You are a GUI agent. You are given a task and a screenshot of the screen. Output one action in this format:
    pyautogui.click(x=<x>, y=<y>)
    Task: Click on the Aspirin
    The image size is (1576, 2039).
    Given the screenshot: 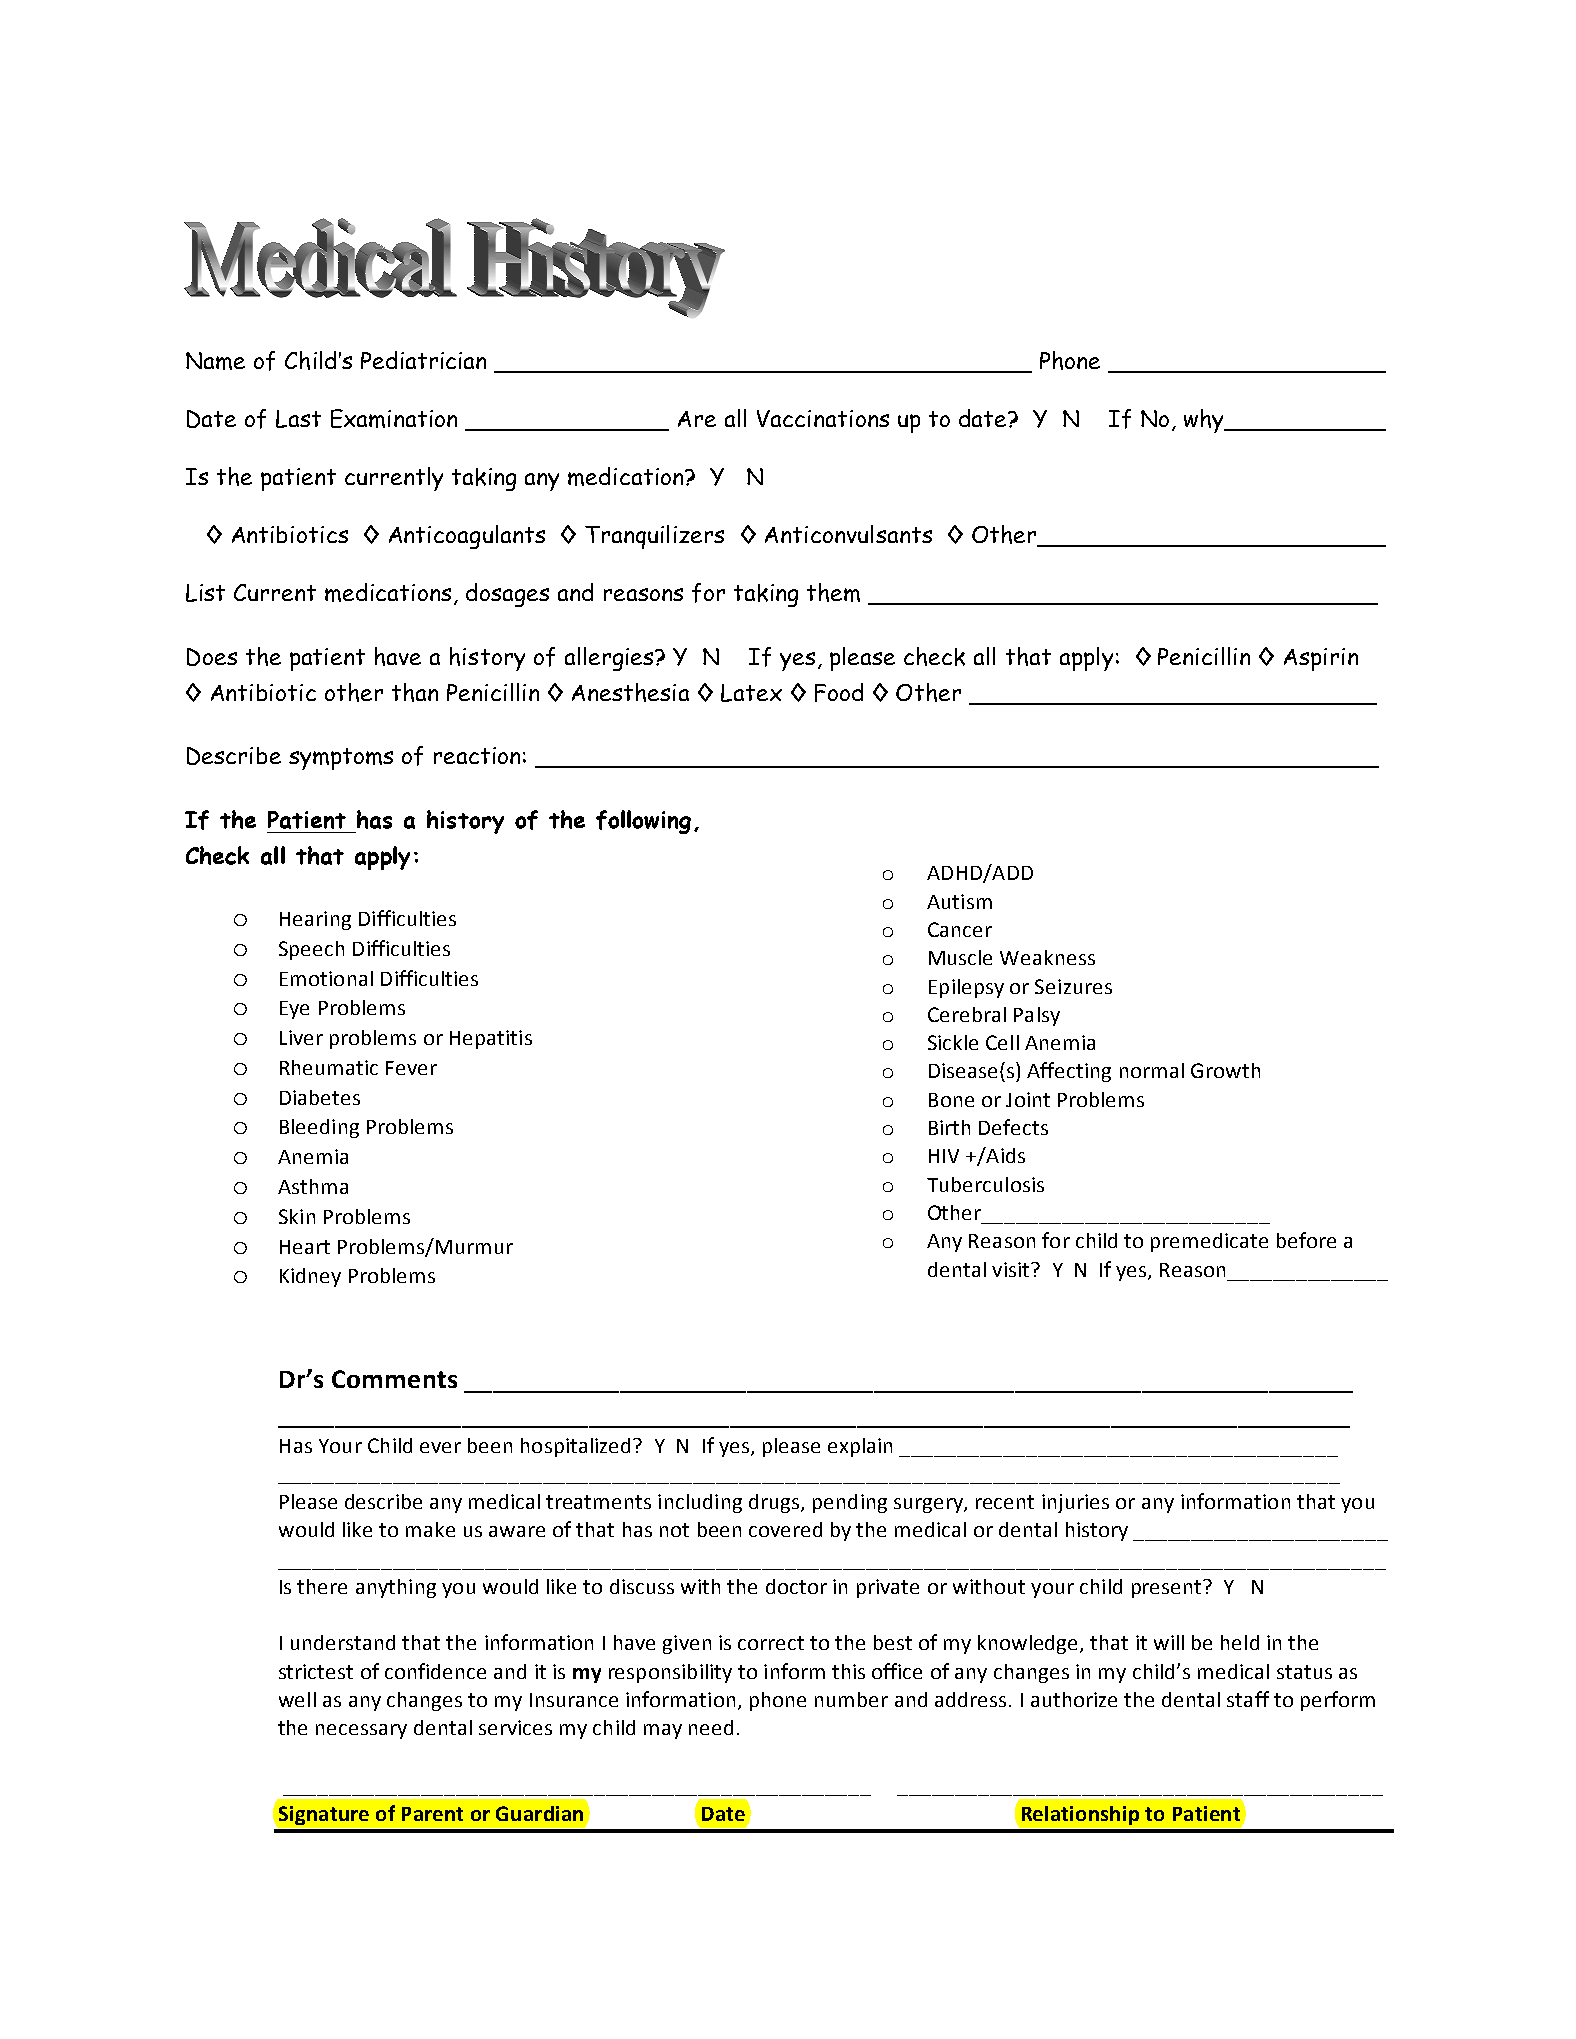 What is the action you would take?
    pyautogui.click(x=1321, y=659)
